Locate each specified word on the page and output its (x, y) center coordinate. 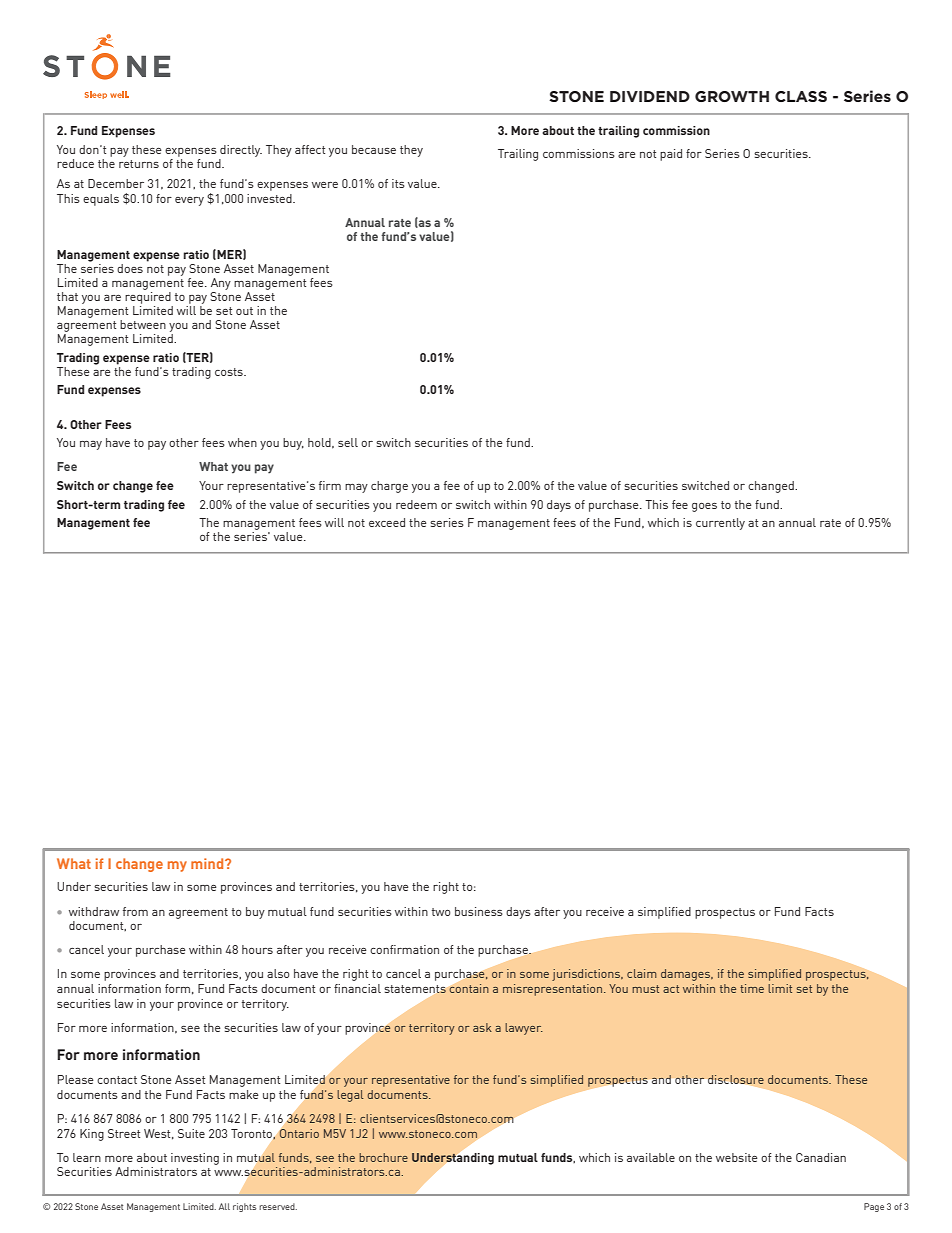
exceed (387, 522)
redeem (416, 504)
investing (195, 1159)
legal (350, 1096)
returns (139, 164)
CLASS (801, 96)
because (374, 149)
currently (720, 524)
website (737, 1157)
